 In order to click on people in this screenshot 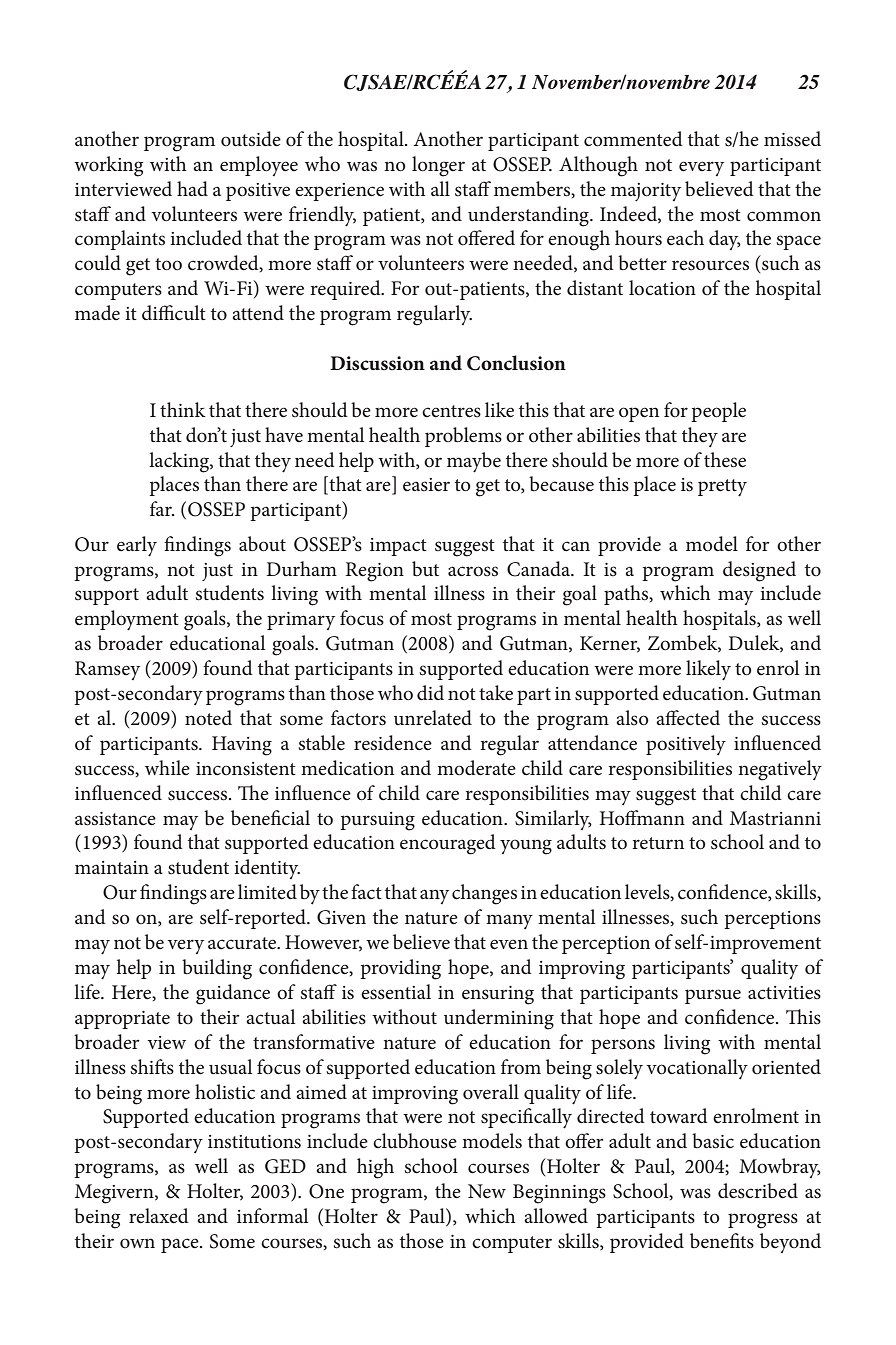, I will do `click(718, 412)`.
